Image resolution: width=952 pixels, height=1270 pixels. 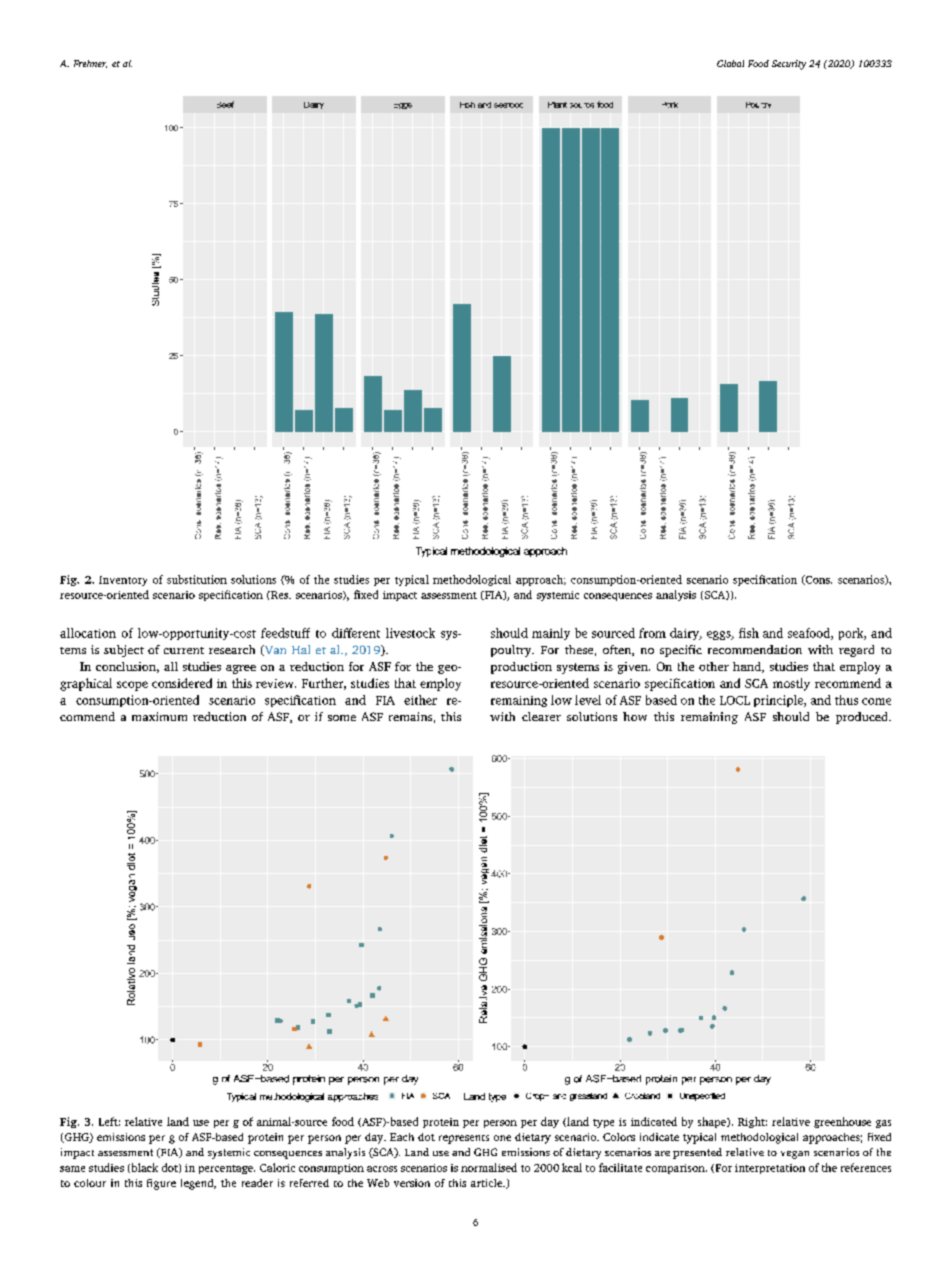 I want to click on produced, so click(x=863, y=718).
